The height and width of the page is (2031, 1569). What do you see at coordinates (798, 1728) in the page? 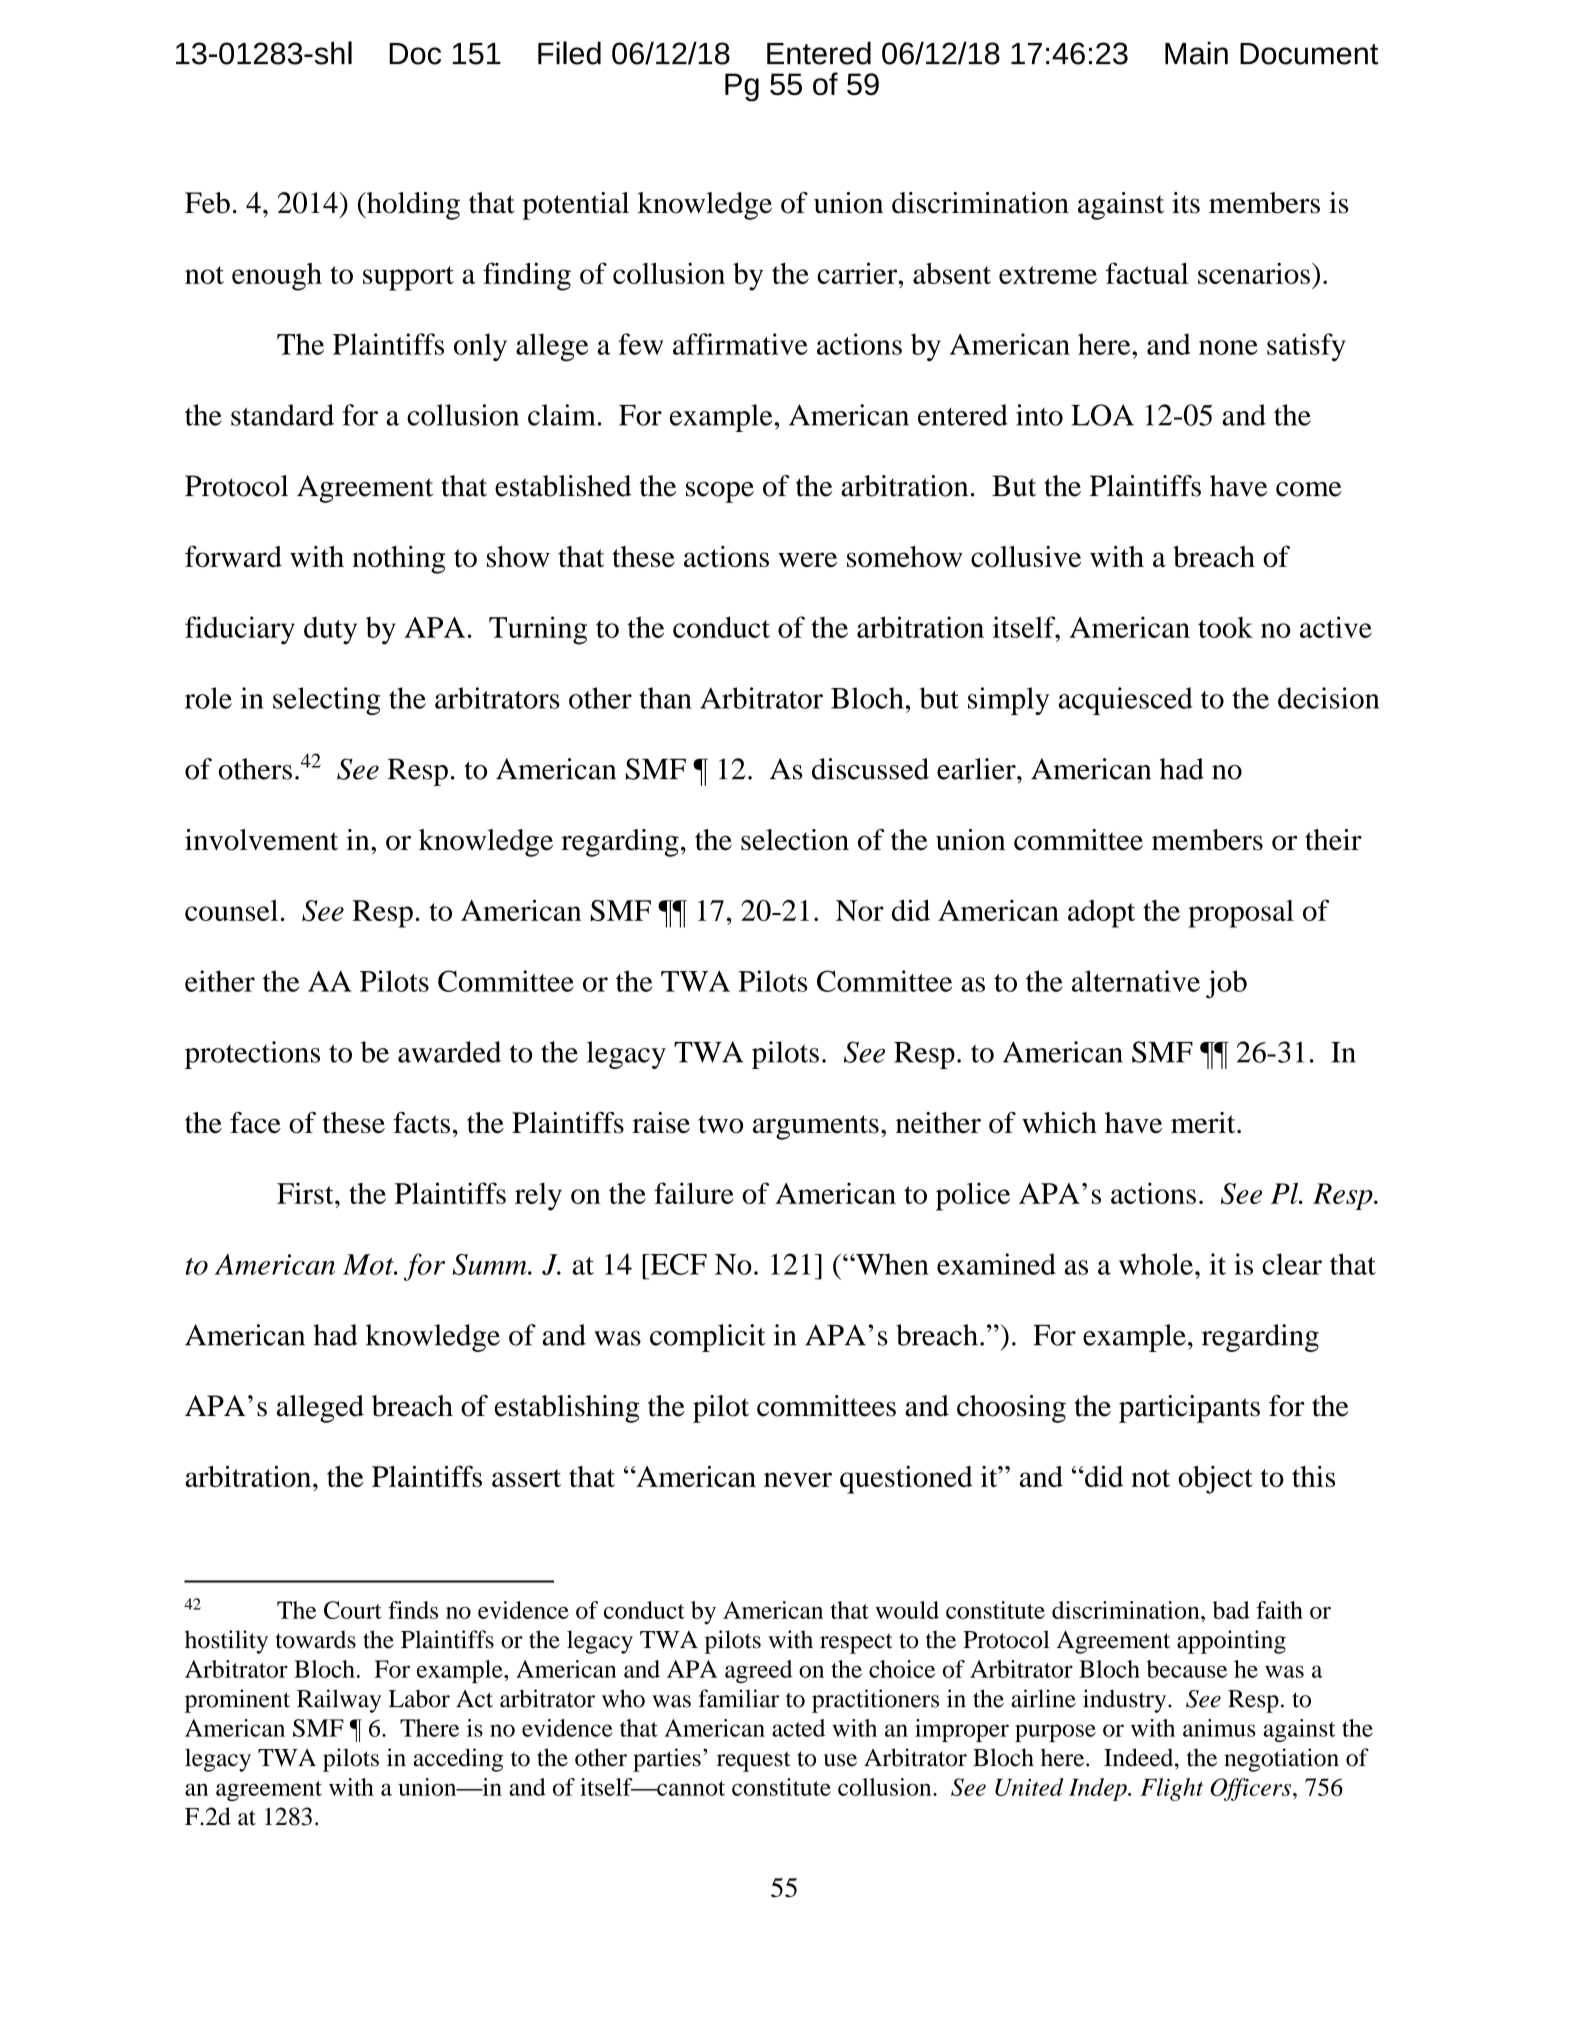
I see `acted` at bounding box center [798, 1728].
